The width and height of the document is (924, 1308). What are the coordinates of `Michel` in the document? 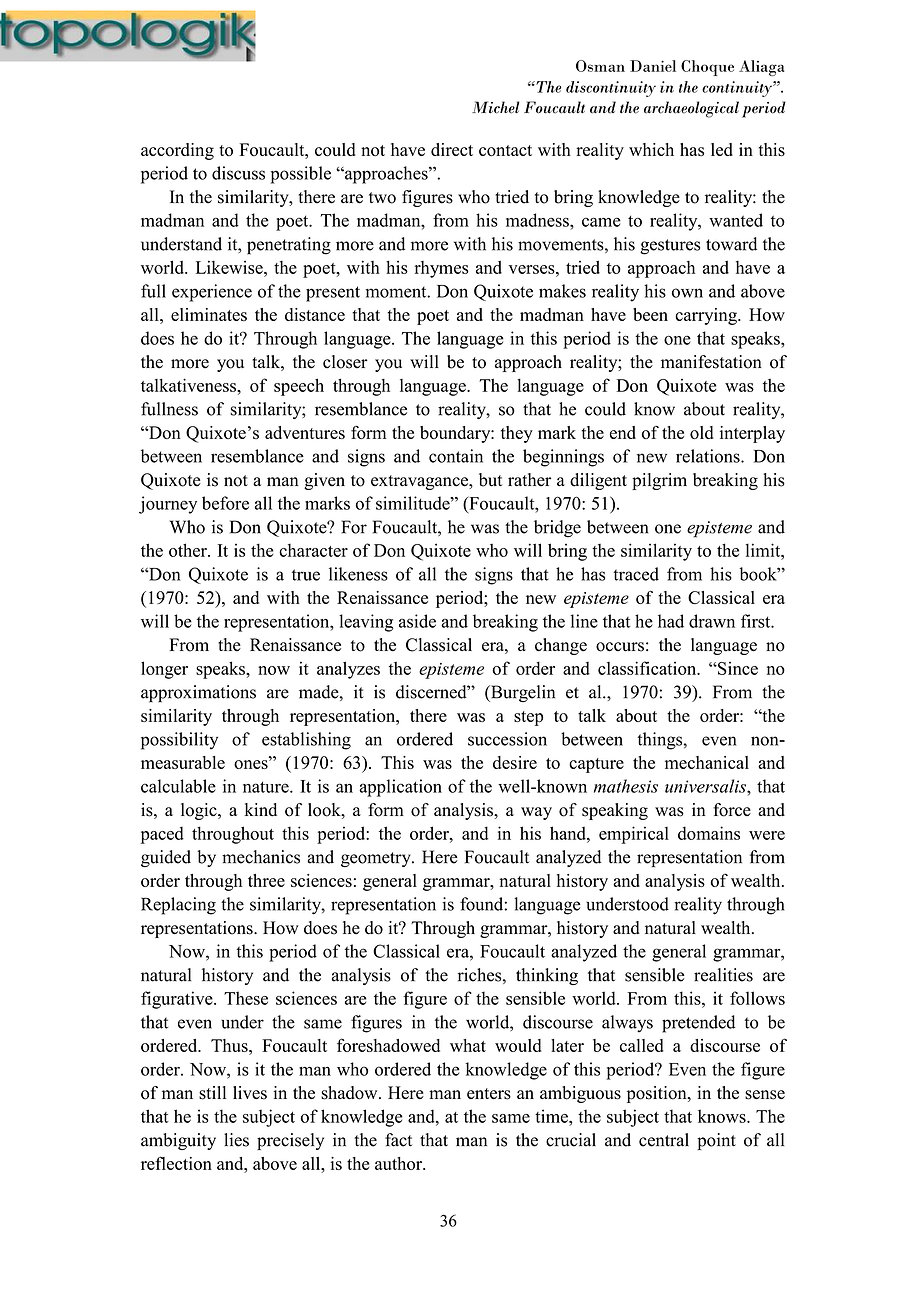 It's located at (495, 107).
